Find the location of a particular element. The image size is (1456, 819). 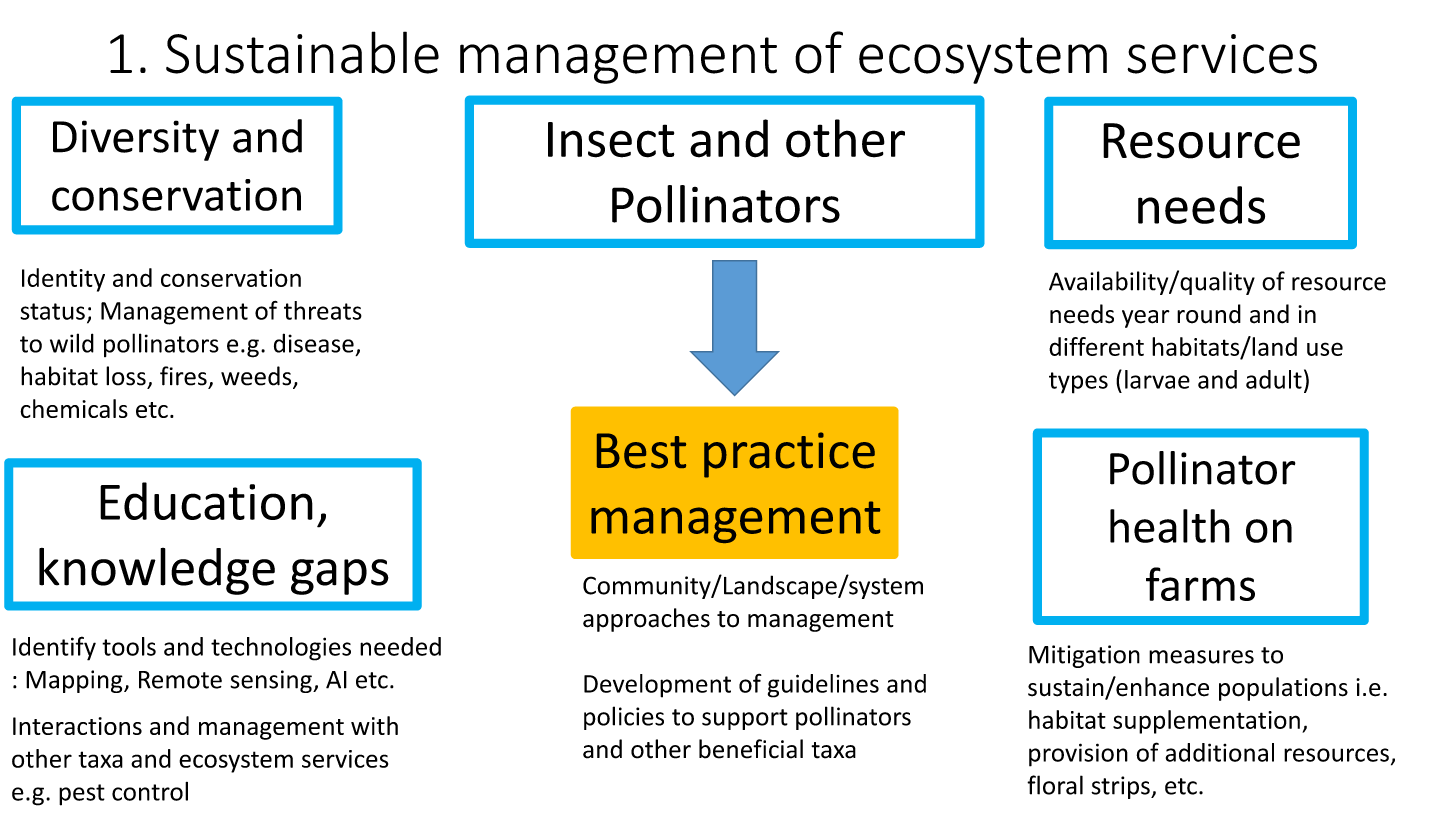

status is located at coordinates (52, 311).
